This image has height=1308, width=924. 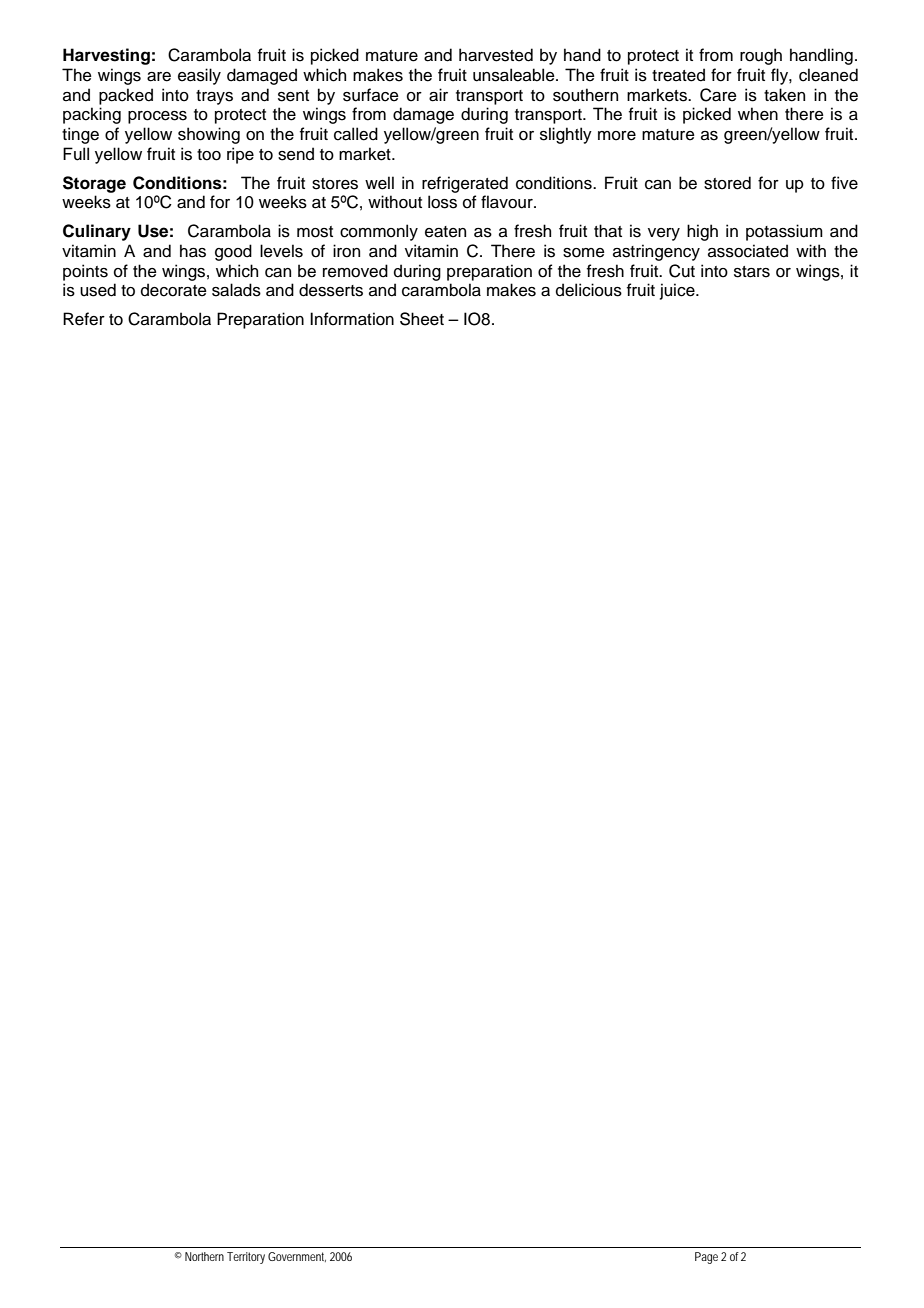 I want to click on Territory, so click(x=246, y=1258).
